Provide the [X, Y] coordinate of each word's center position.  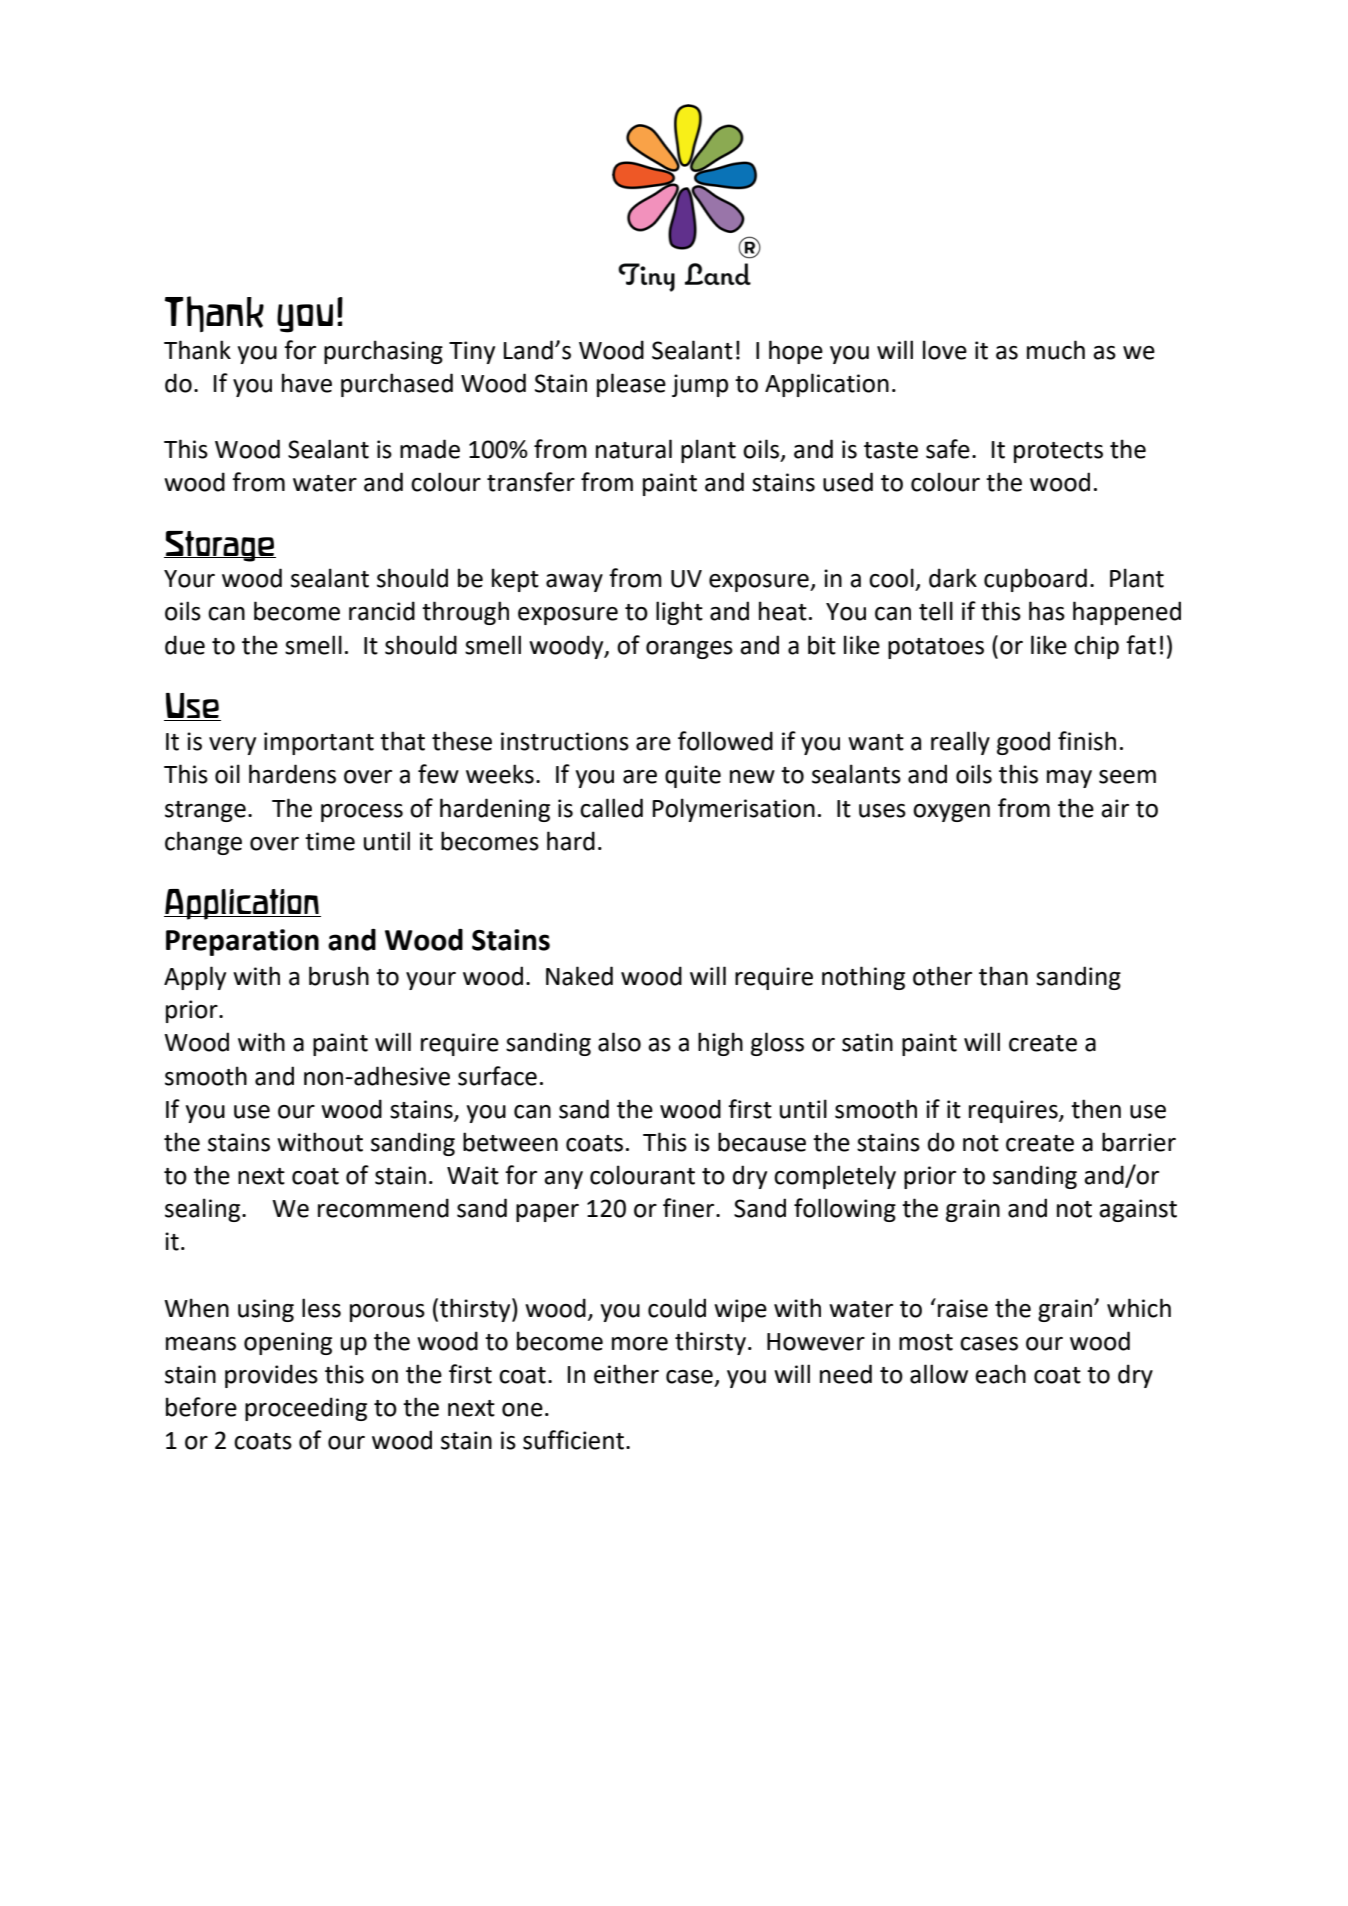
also [619, 1042]
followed [725, 741]
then [1096, 1109]
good [1023, 743]
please [631, 385]
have [307, 383]
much [1056, 350]
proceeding [306, 1409]
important [319, 743]
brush [339, 976]
